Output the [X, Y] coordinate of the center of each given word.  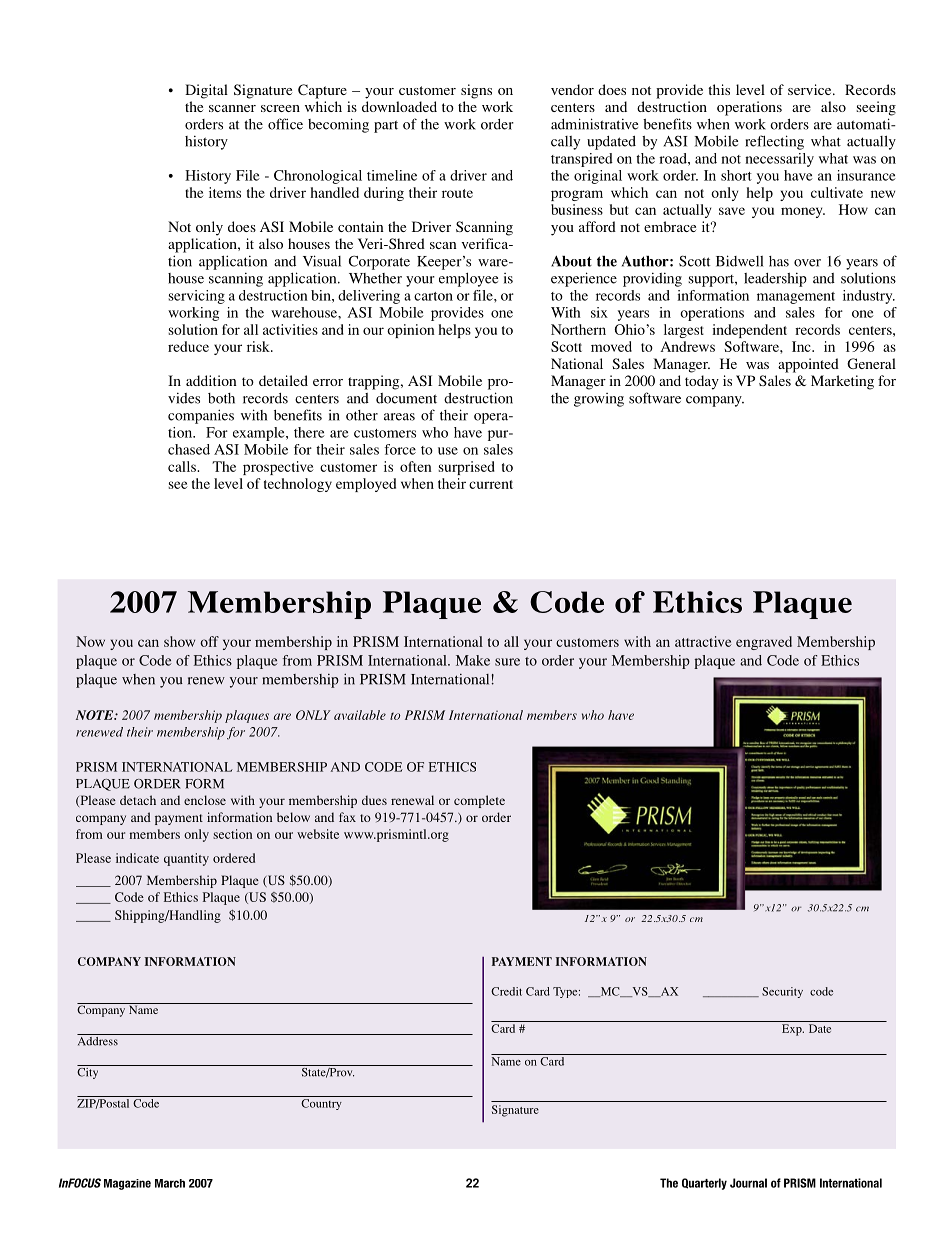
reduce [188, 346]
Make [473, 660]
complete [479, 801]
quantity [186, 859]
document [406, 398]
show [179, 641]
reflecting [774, 142]
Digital [206, 91]
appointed [808, 365]
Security [782, 992]
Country [321, 1104]
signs [476, 91]
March [170, 1183]
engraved [764, 643]
